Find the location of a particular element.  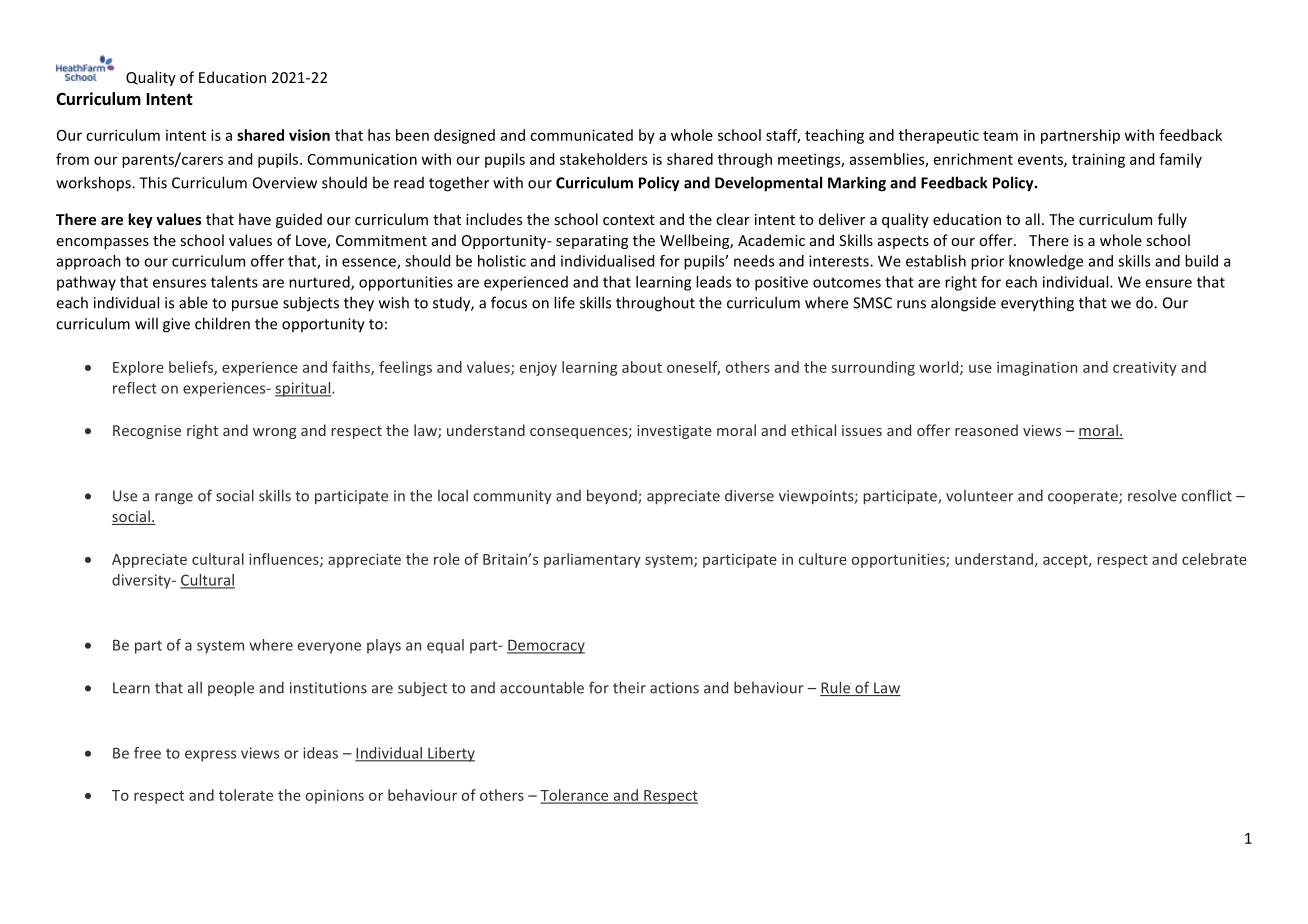

tolerate is located at coordinates (246, 795).
